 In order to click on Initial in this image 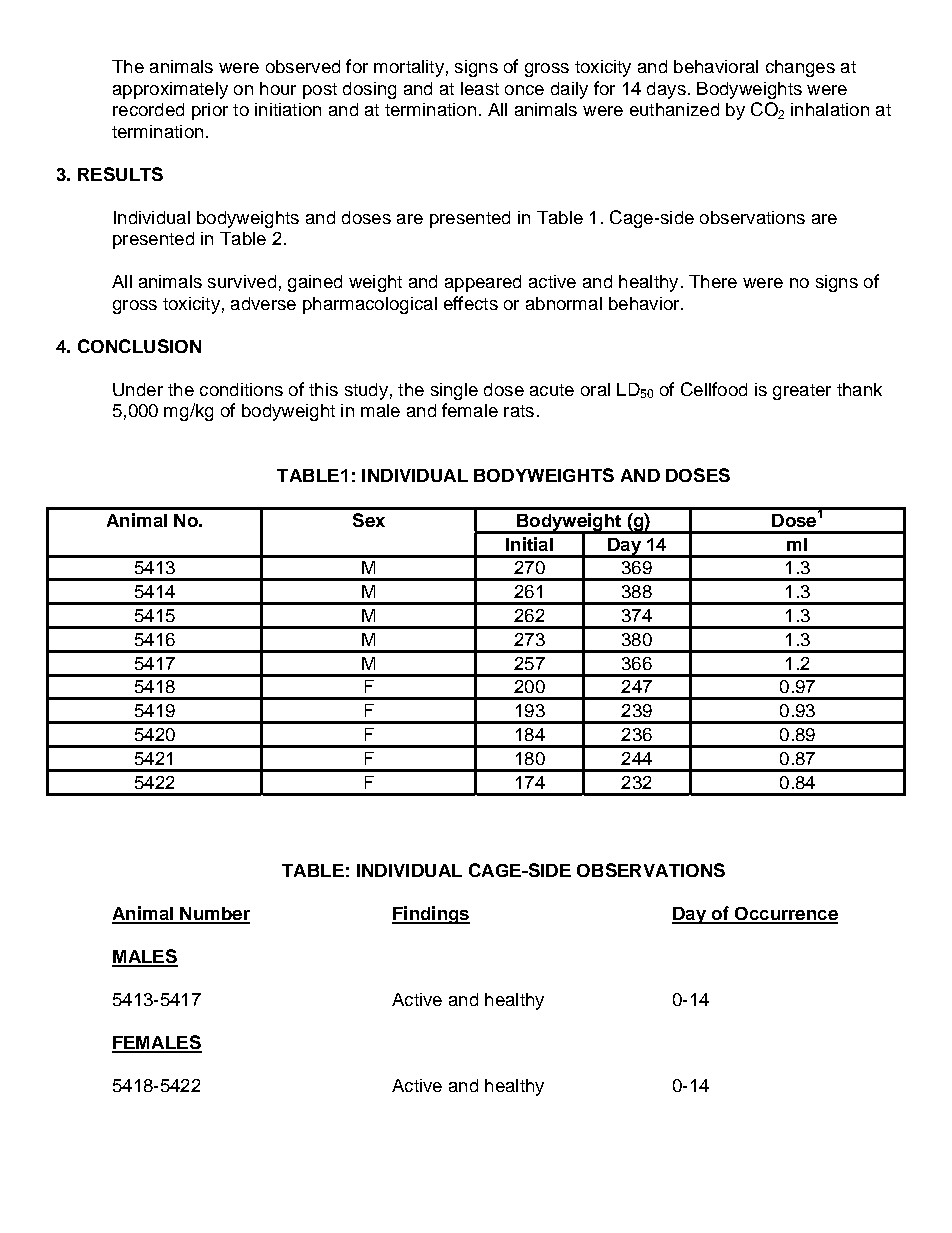, I will do `click(529, 544)`.
